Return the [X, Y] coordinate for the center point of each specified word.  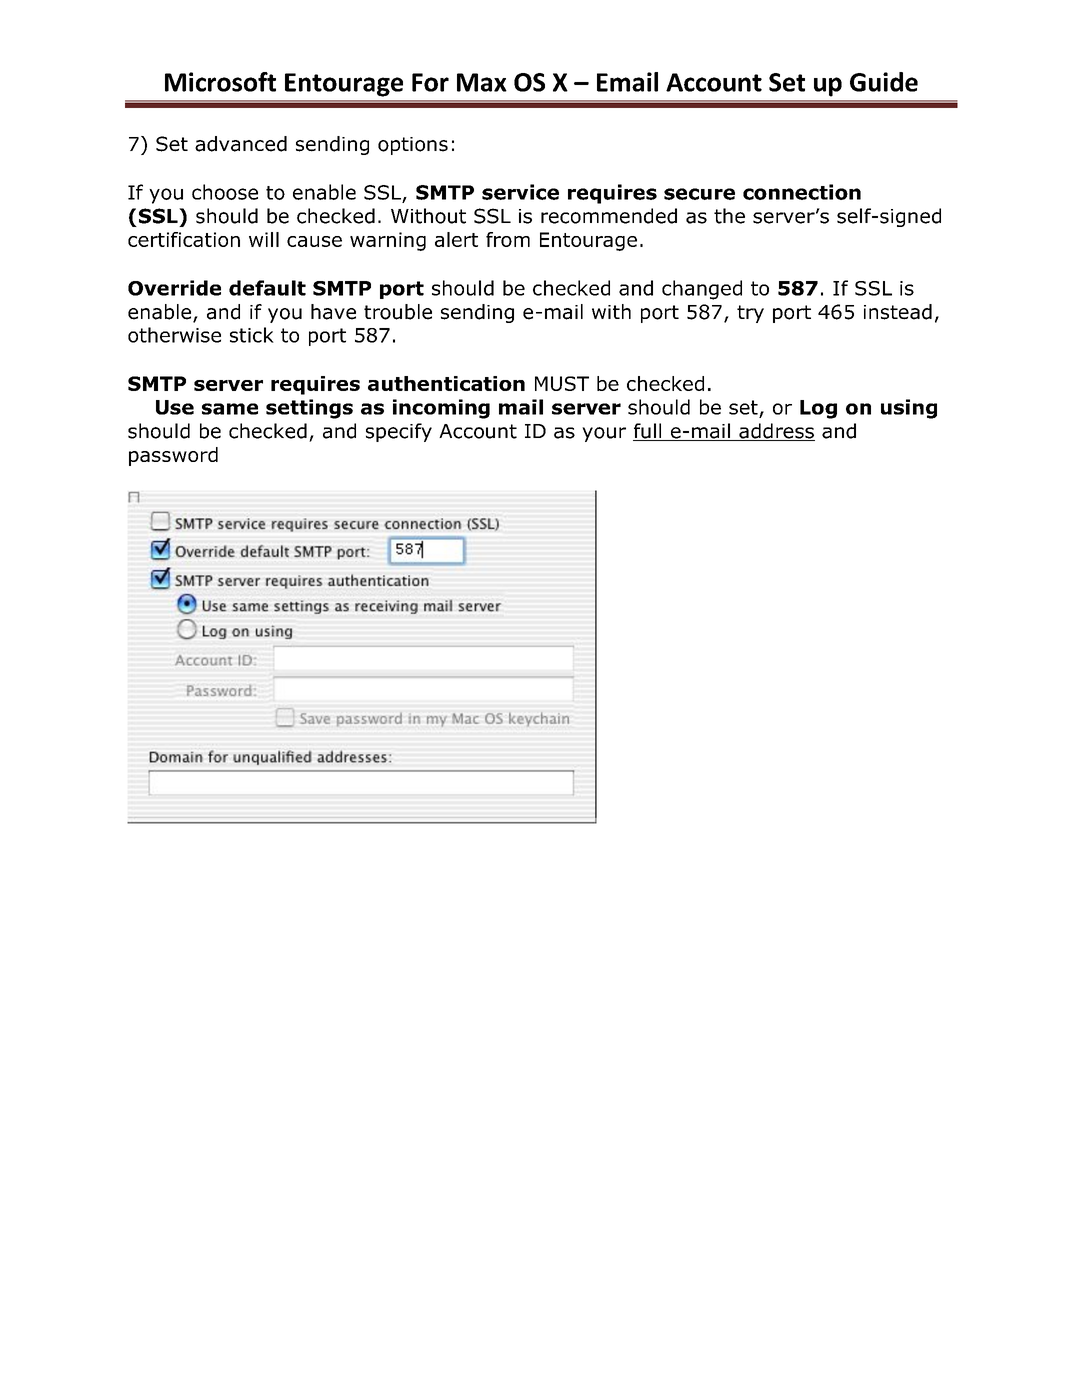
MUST [562, 383]
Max [482, 82]
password [173, 456]
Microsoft [220, 82]
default [267, 288]
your [604, 434]
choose [225, 192]
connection [802, 192]
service [520, 192]
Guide [884, 82]
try [750, 314]
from [508, 239]
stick [252, 335]
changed [702, 290]
